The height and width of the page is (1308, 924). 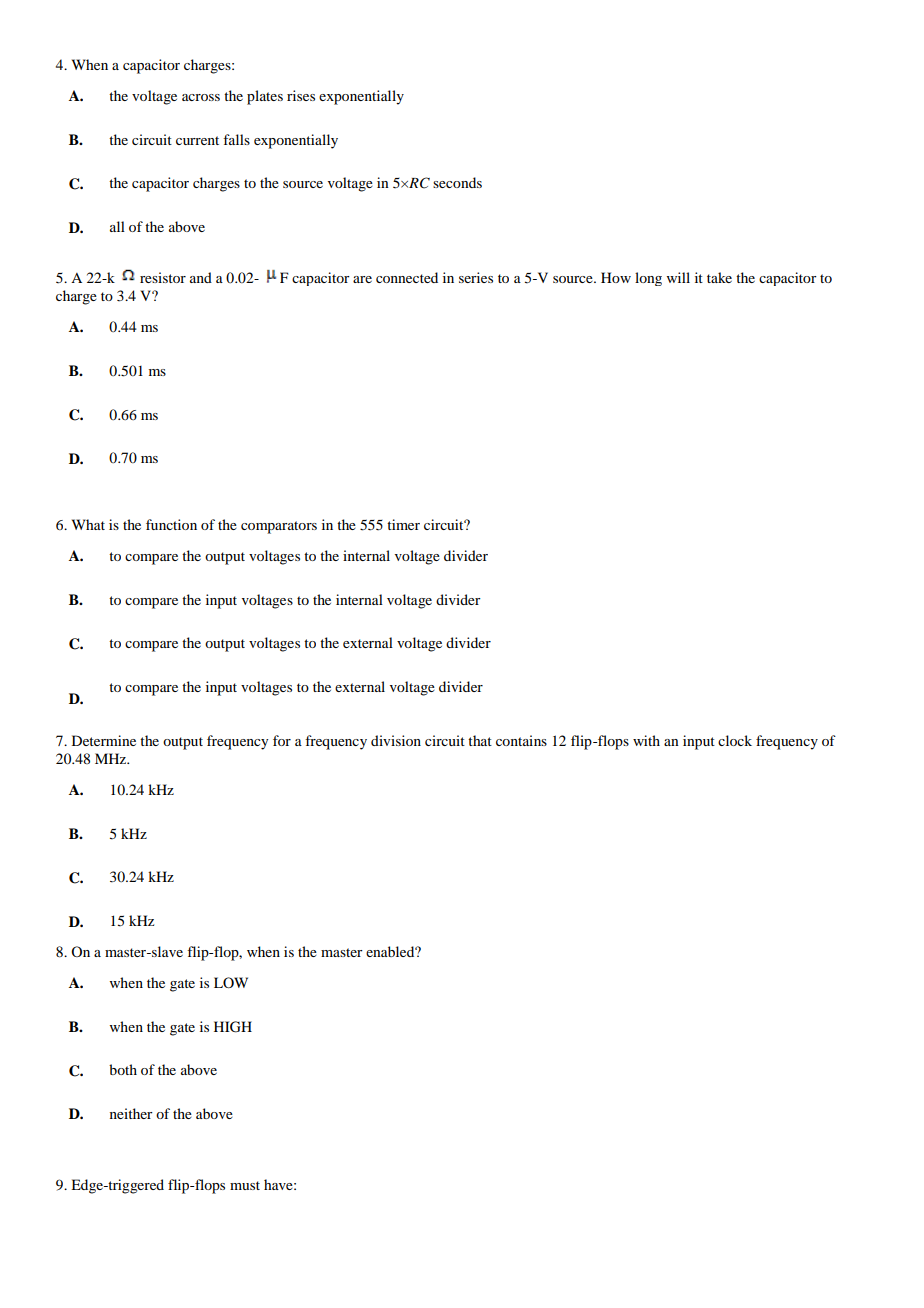 I want to click on neither, so click(x=131, y=1113).
